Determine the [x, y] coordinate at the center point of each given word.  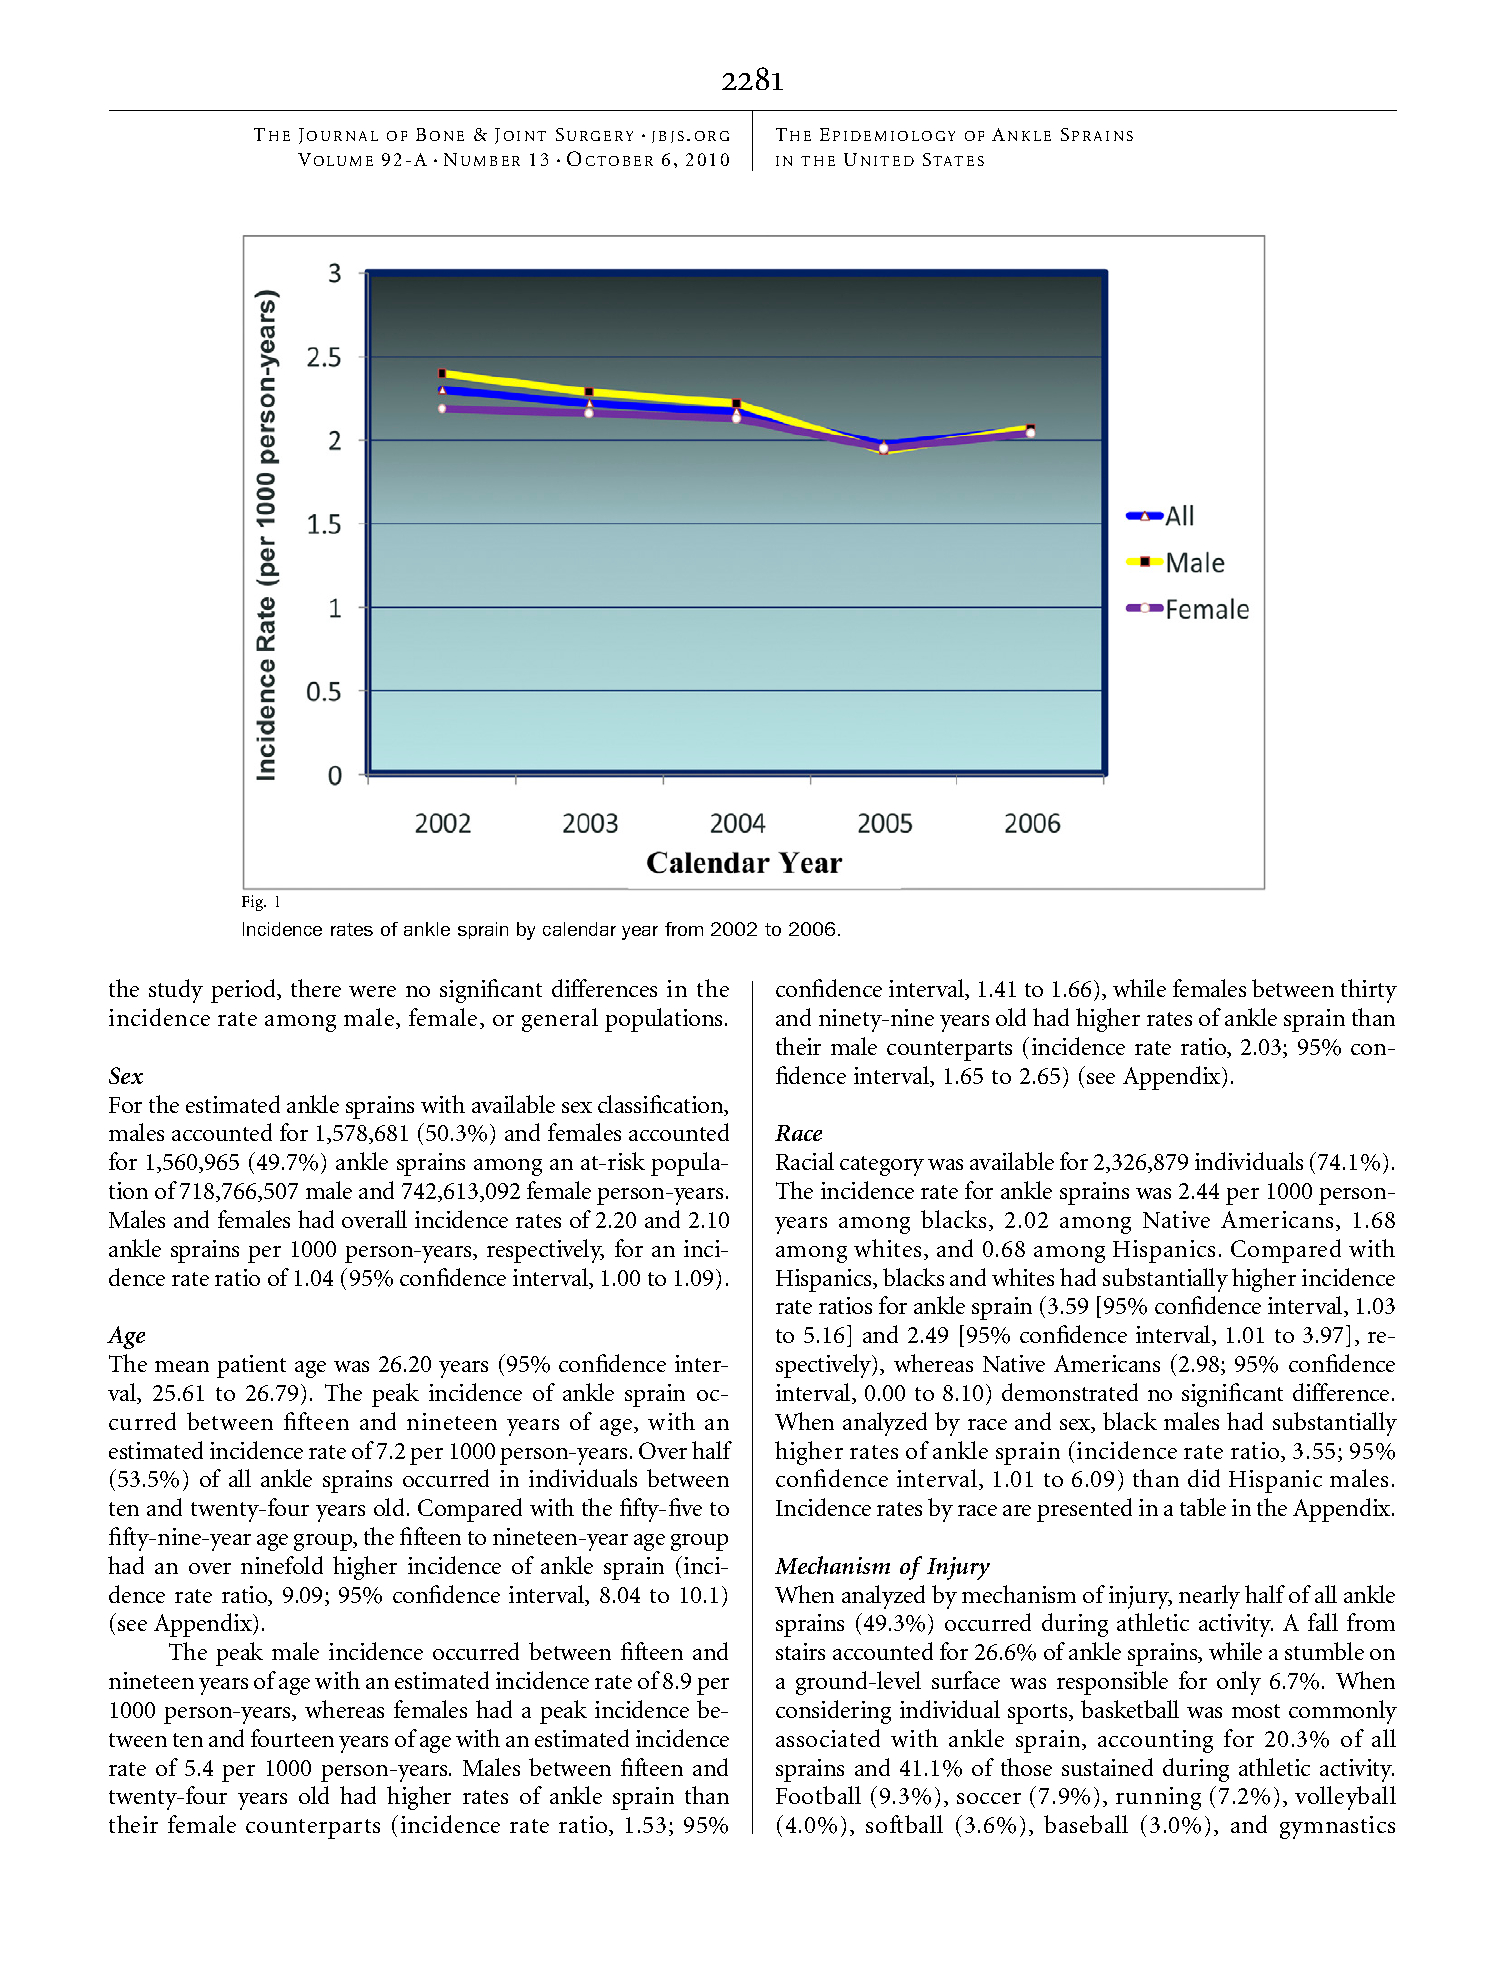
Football [818, 1795]
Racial [805, 1161]
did [1204, 1478]
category [882, 1166]
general [560, 1020]
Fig [254, 903]
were [372, 991]
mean [182, 1366]
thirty [1369, 991]
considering [833, 1712]
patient [251, 1366]
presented [1084, 1510]
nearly [1209, 1597]
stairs [800, 1651]
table [1203, 1507]
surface [966, 1680]
